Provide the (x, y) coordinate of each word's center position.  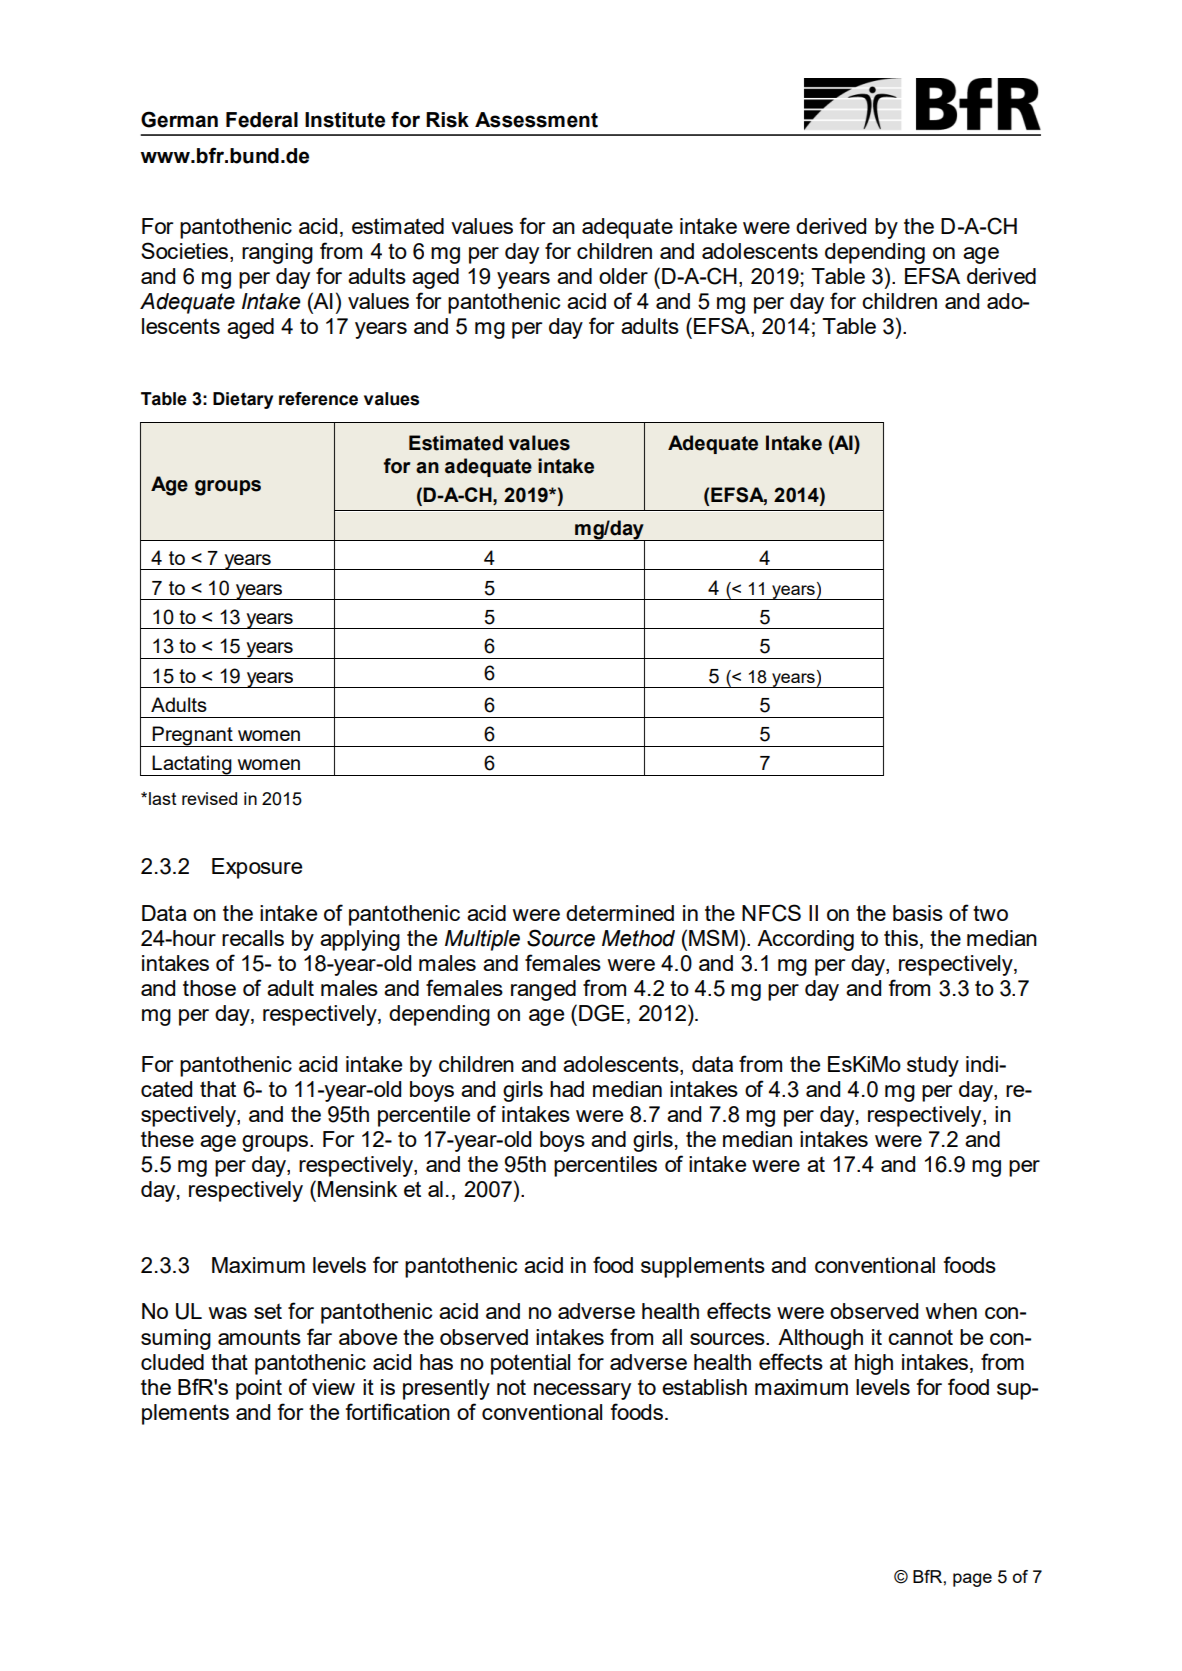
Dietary (243, 400)
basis (918, 913)
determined (620, 913)
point (259, 1389)
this (901, 938)
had (567, 1089)
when (951, 1311)
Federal (262, 120)
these (167, 1139)
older (623, 276)
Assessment (536, 120)
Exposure (257, 868)
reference (318, 399)
